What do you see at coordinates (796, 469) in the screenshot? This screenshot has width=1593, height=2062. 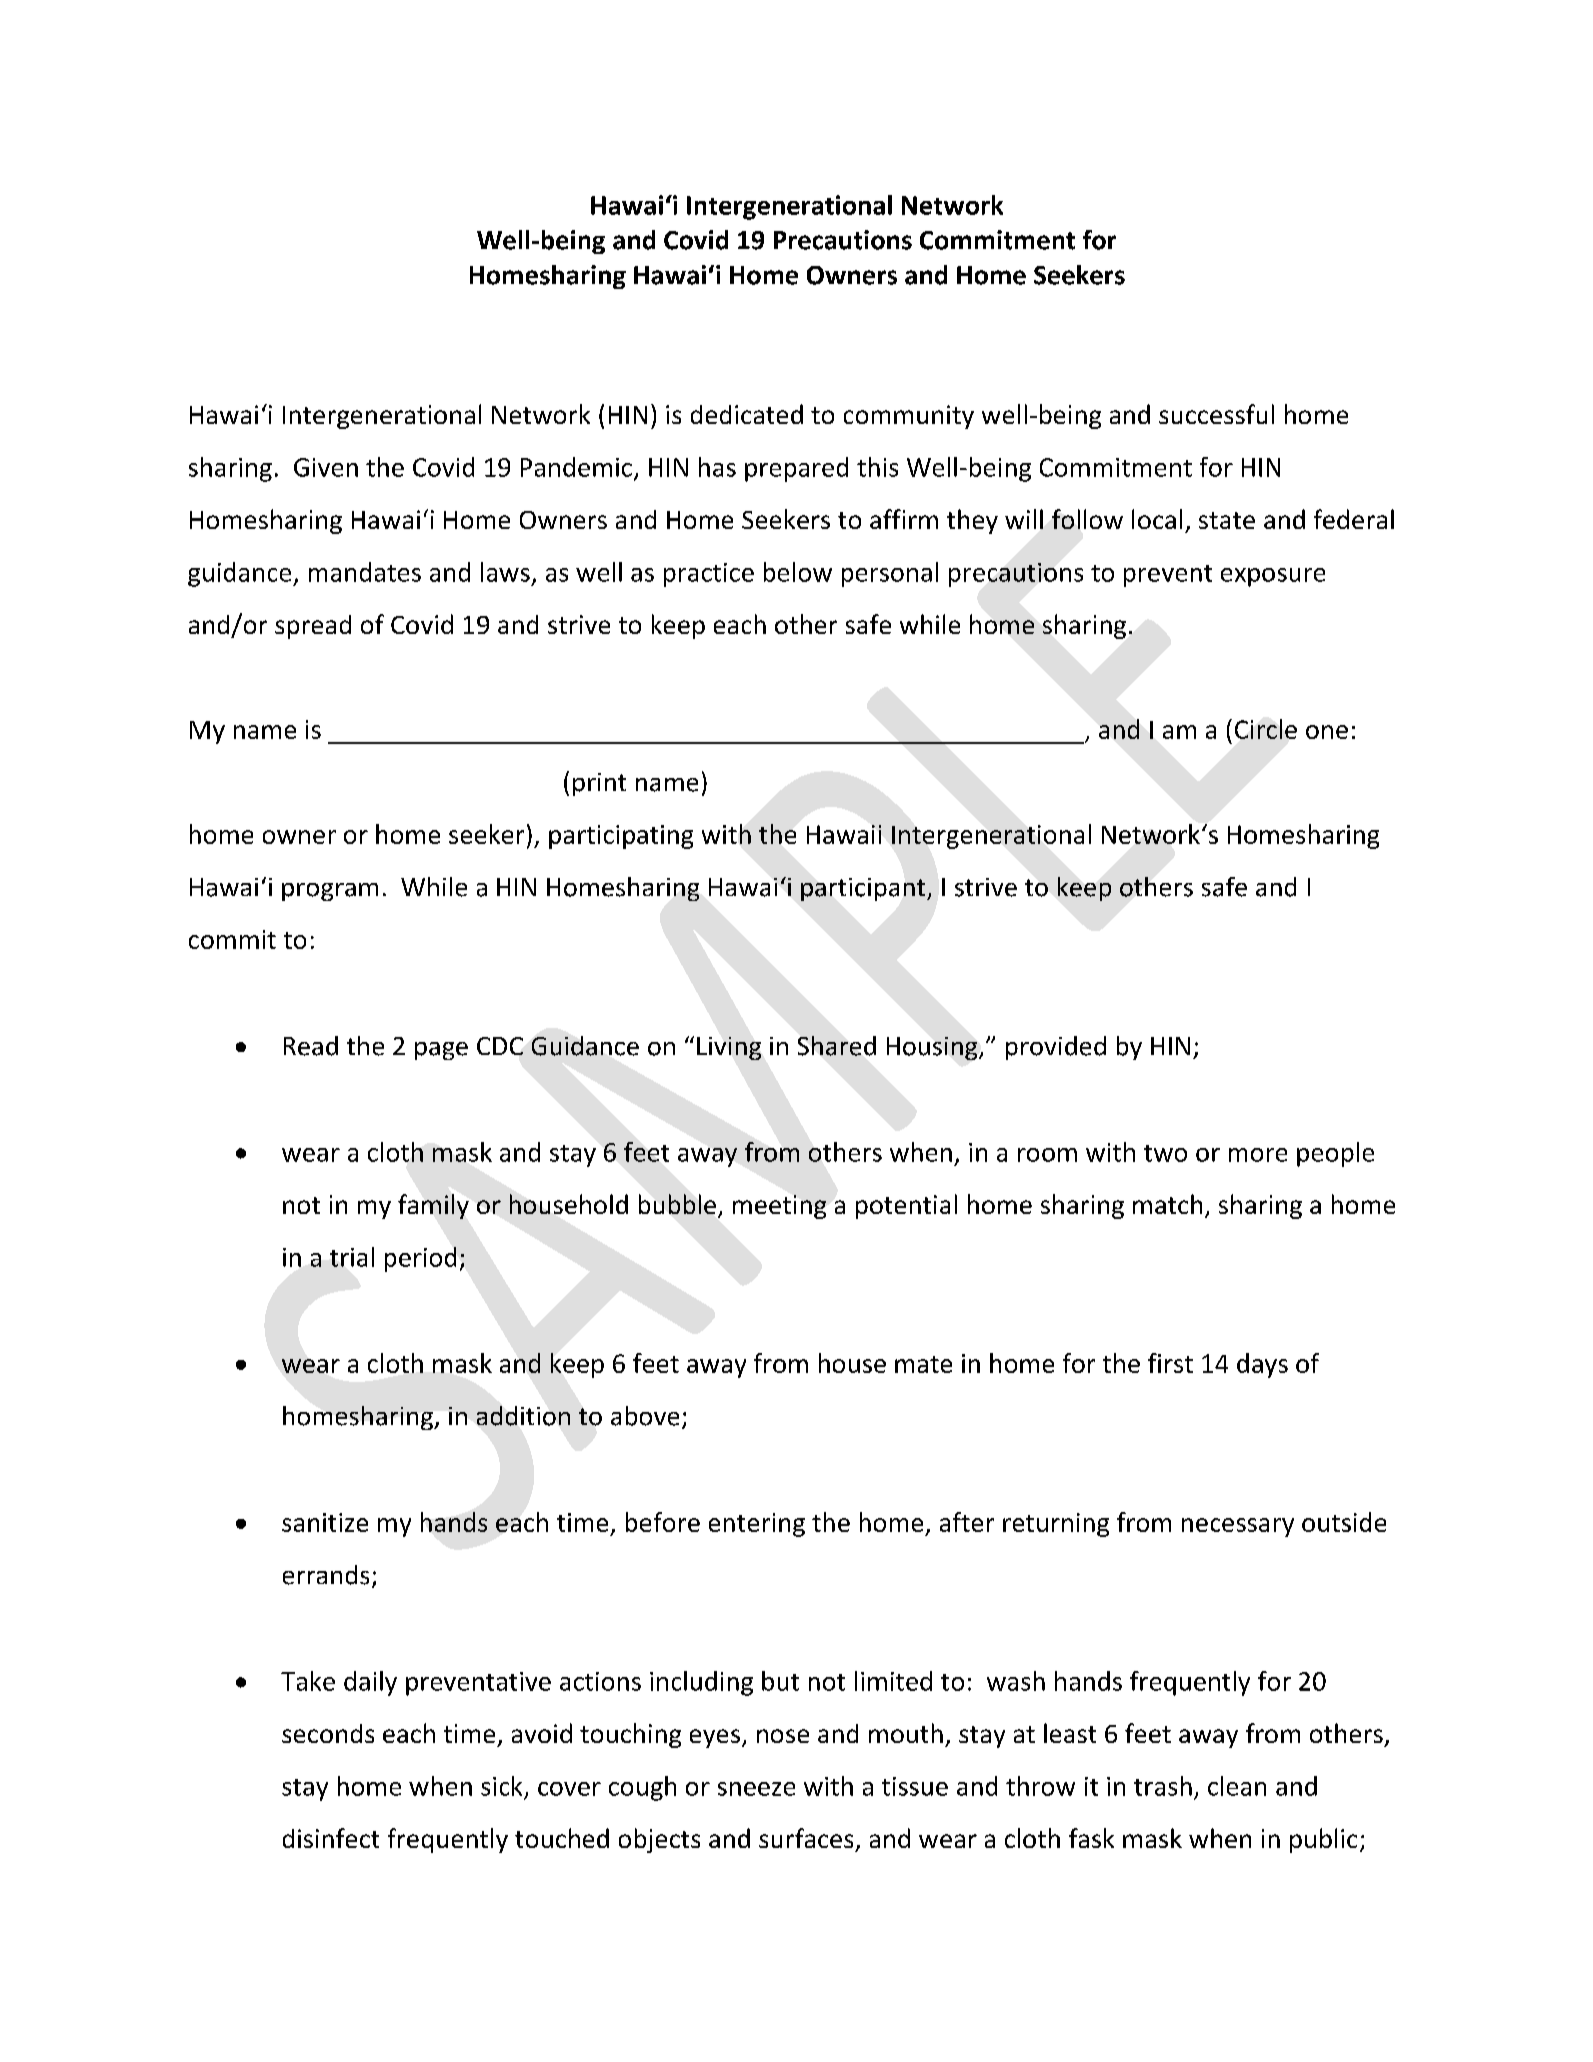 I see `prepared` at bounding box center [796, 469].
